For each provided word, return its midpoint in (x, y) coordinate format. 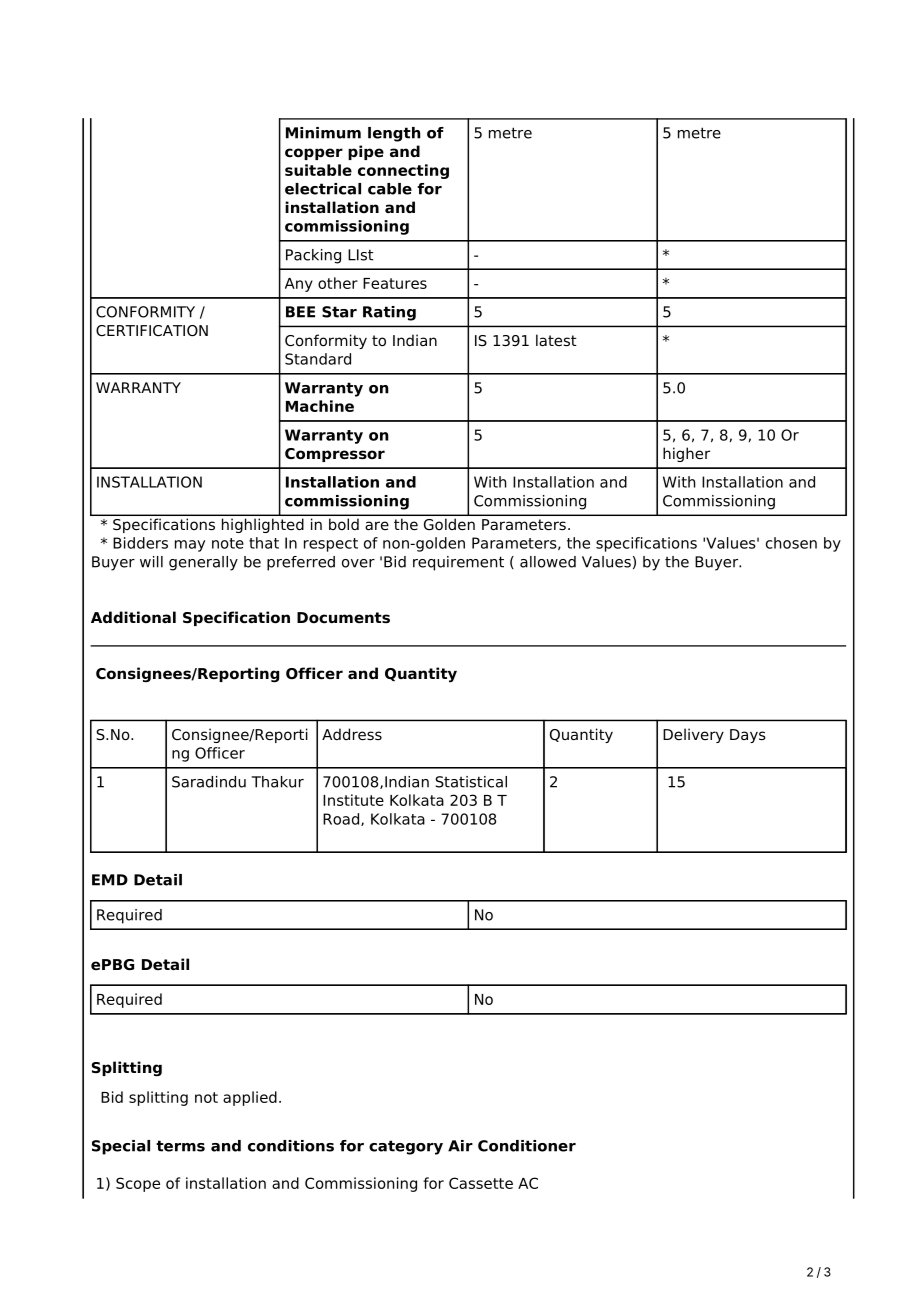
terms (180, 1146)
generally (203, 563)
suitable (318, 170)
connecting (403, 171)
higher (686, 454)
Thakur (278, 782)
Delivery (693, 735)
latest (556, 340)
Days (748, 736)
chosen (791, 543)
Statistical (471, 782)
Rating (389, 313)
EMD (110, 880)
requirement (458, 563)
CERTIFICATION (152, 331)
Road (341, 819)
